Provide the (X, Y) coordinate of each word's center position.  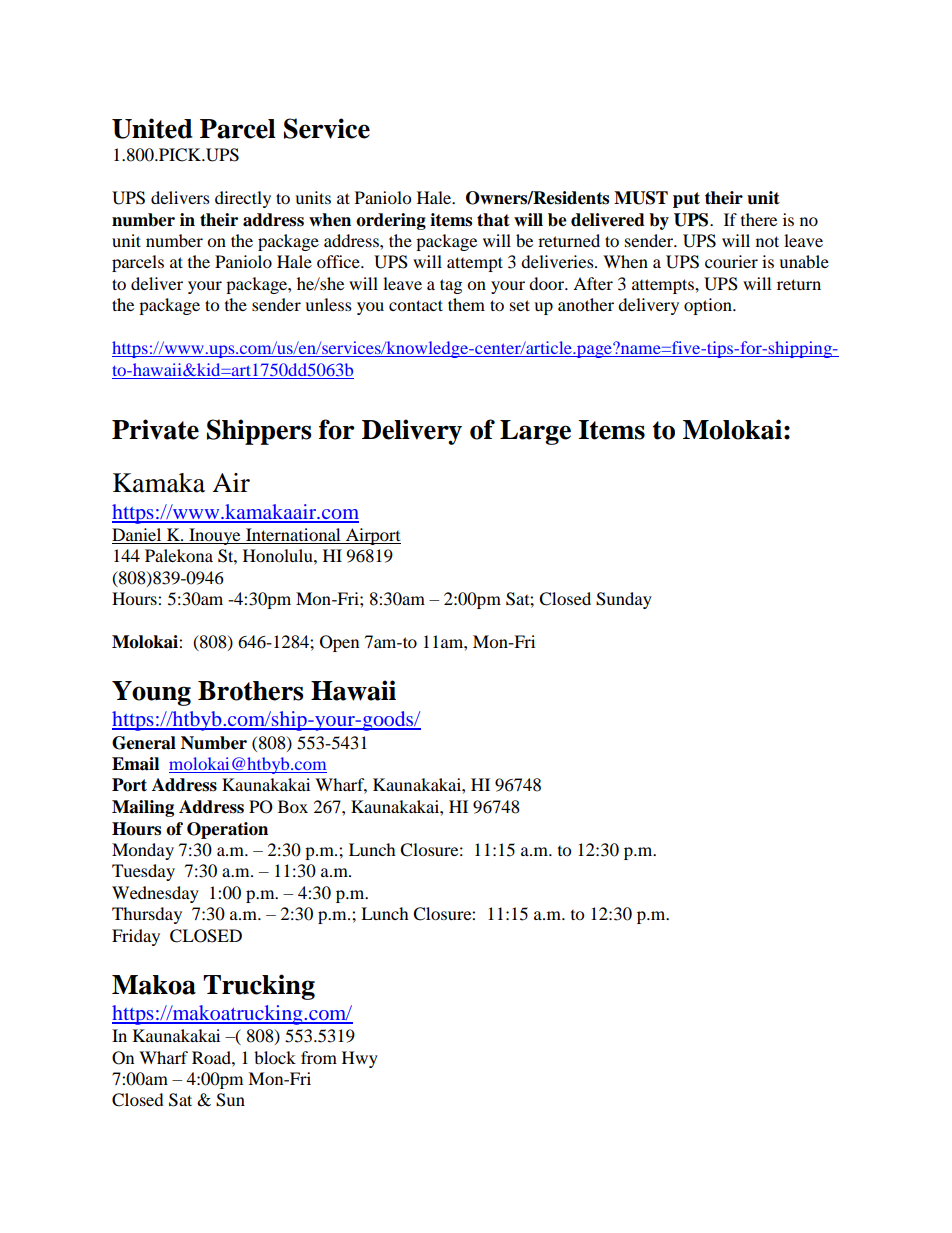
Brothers (250, 691)
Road (212, 1057)
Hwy (360, 1059)
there (759, 219)
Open (339, 643)
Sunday (624, 600)
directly (243, 199)
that (493, 220)
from (319, 1057)
